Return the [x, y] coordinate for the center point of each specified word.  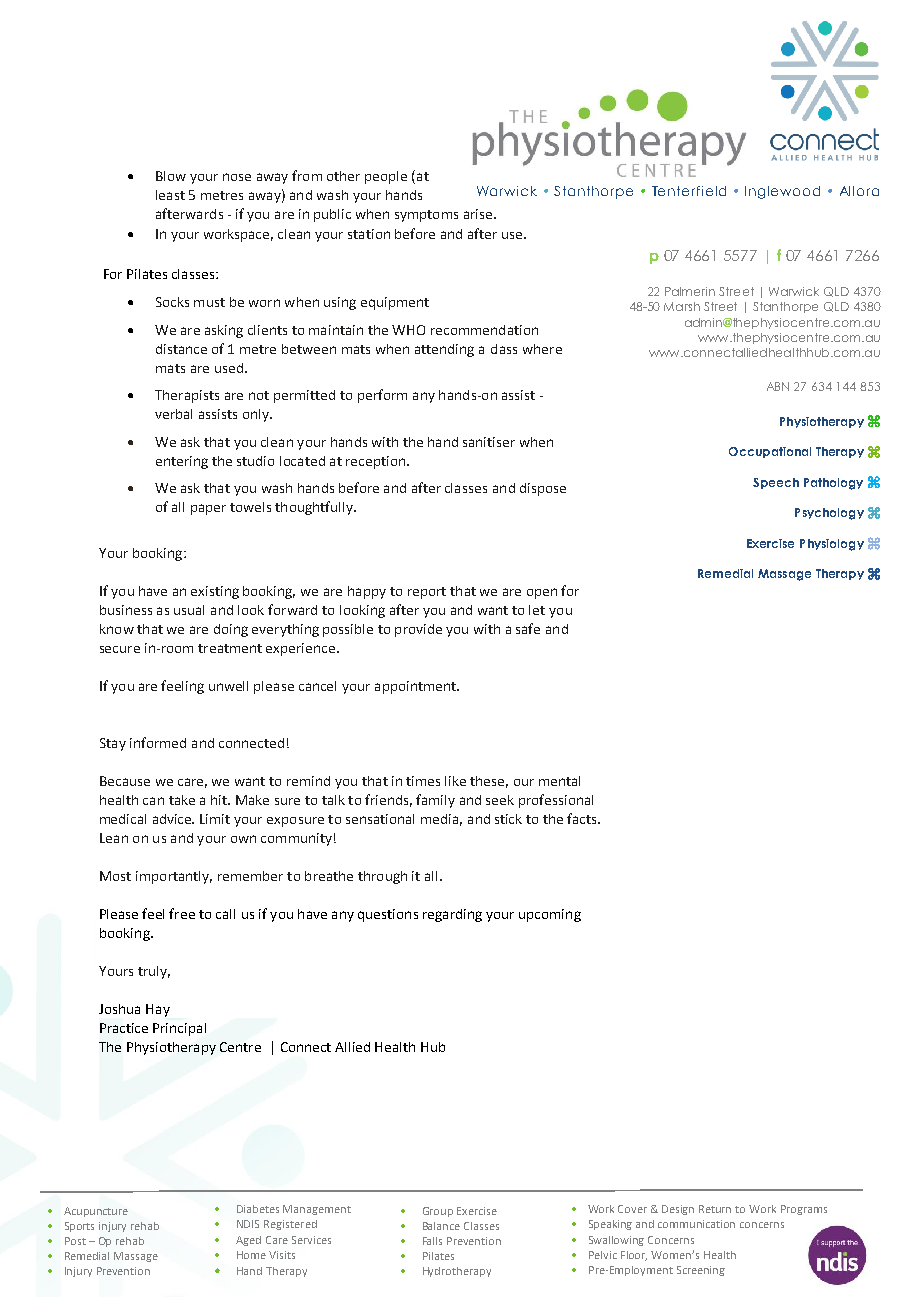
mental [559, 781]
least [170, 195]
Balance [441, 1226]
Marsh [682, 306]
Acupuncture [96, 1212]
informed [158, 742]
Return [715, 1209]
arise [479, 214]
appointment [416, 687]
